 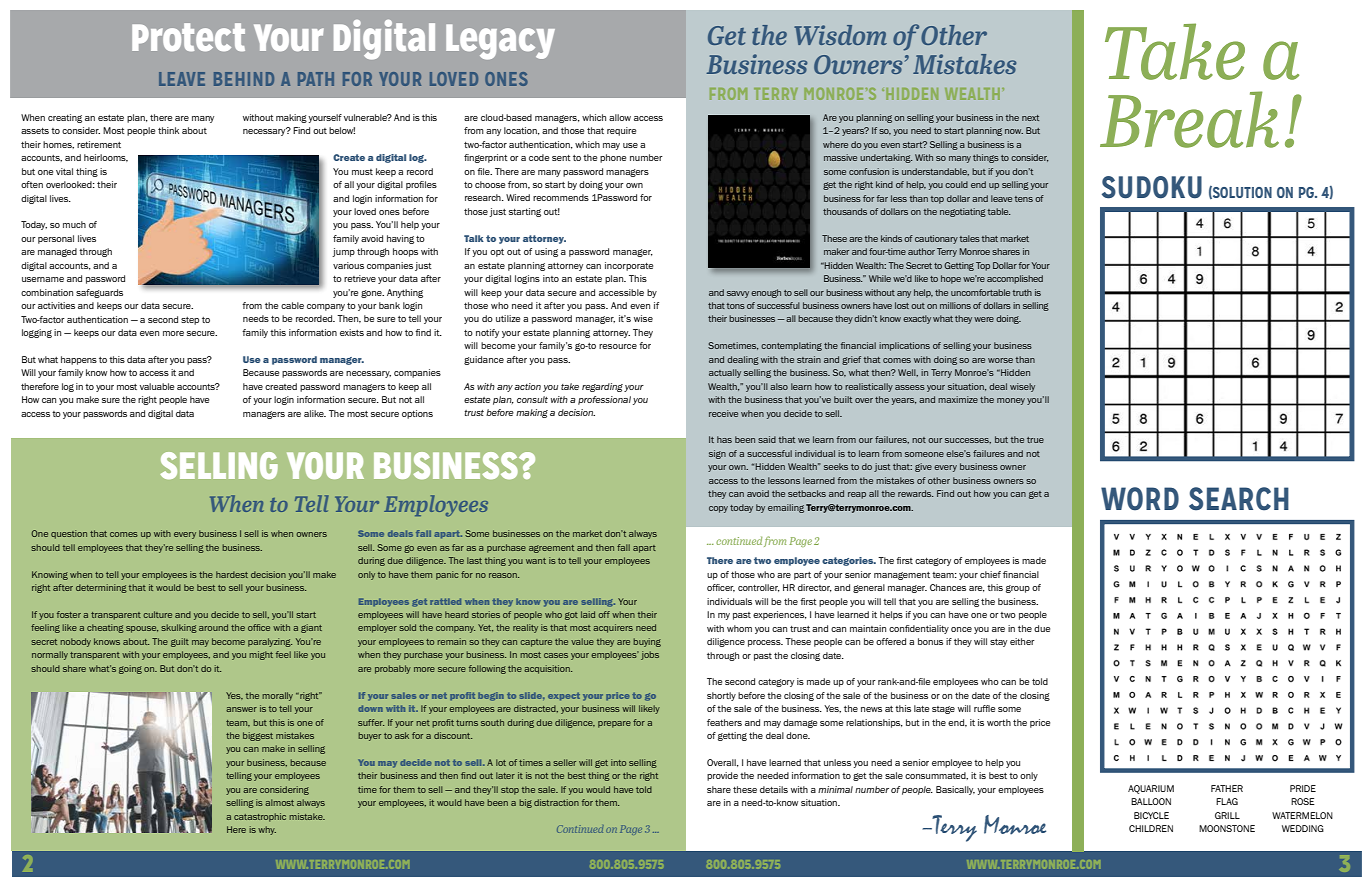 What do you see at coordinates (157, 386) in the screenshot?
I see `valuable` at bounding box center [157, 386].
